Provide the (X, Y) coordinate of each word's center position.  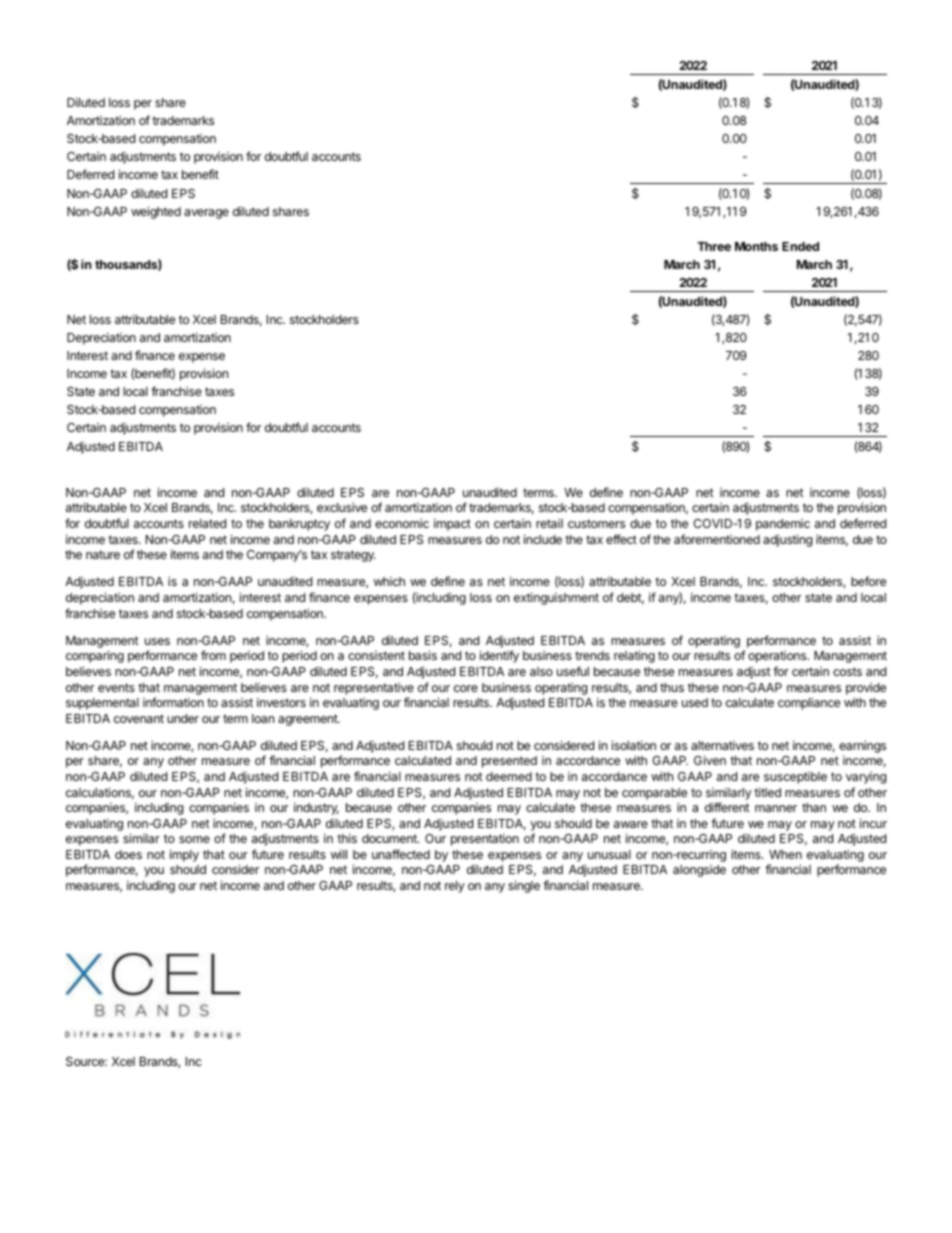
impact (452, 524)
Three (714, 246)
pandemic (783, 525)
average (206, 214)
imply (184, 855)
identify (499, 656)
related (207, 523)
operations (778, 657)
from (213, 655)
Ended (800, 246)
